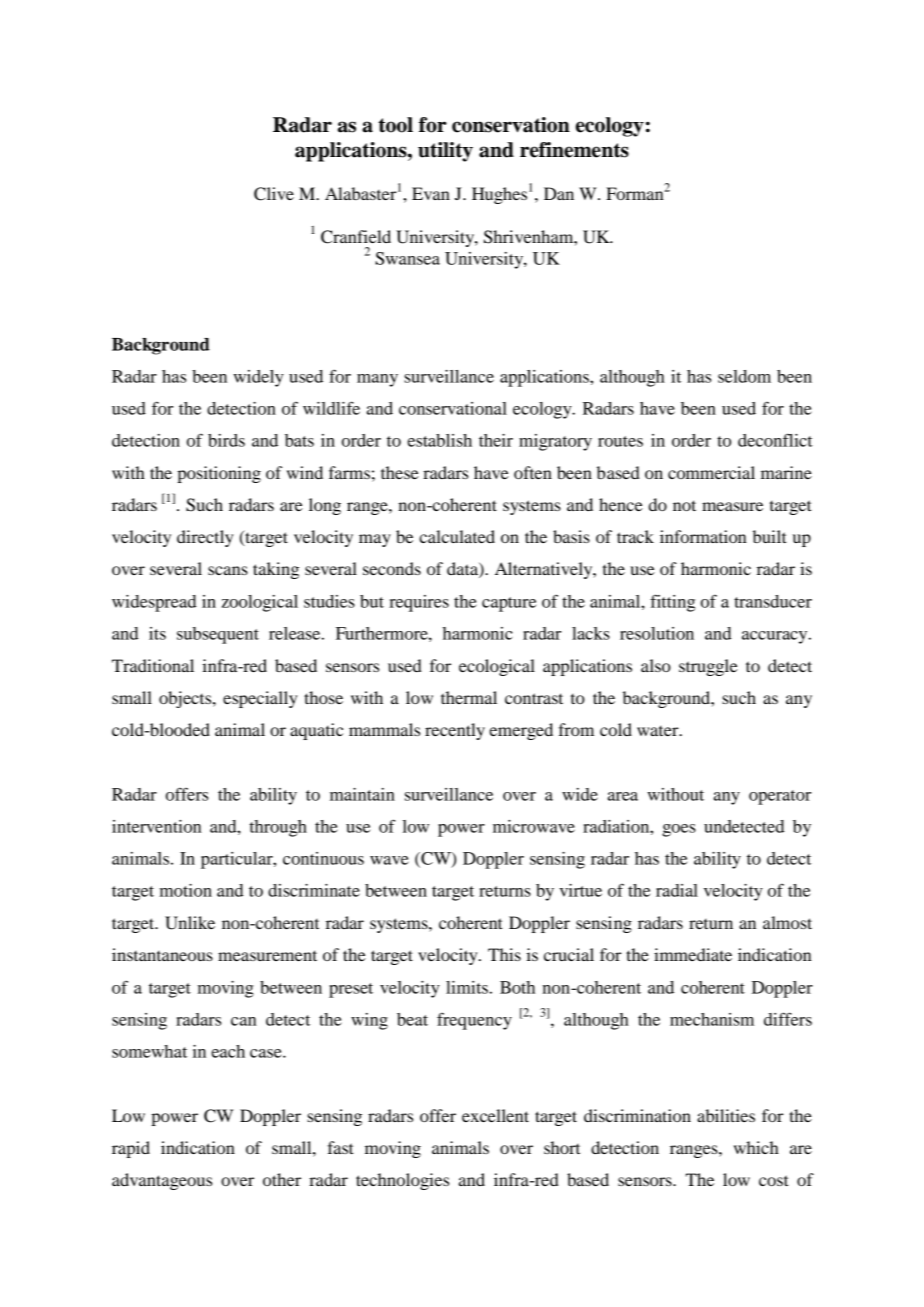  I want to click on directly, so click(205, 538).
